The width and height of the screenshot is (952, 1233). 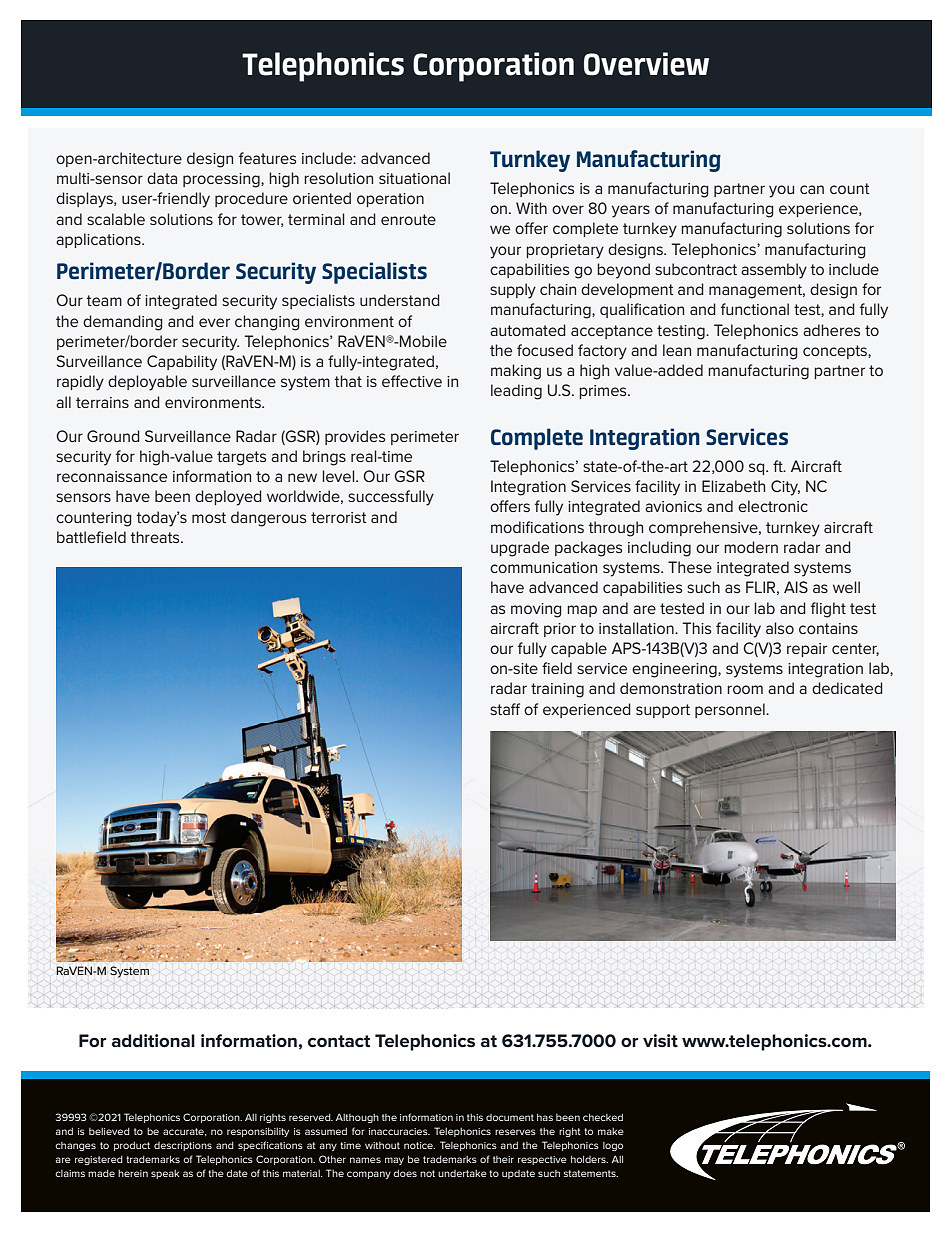 I want to click on can, so click(x=812, y=189).
